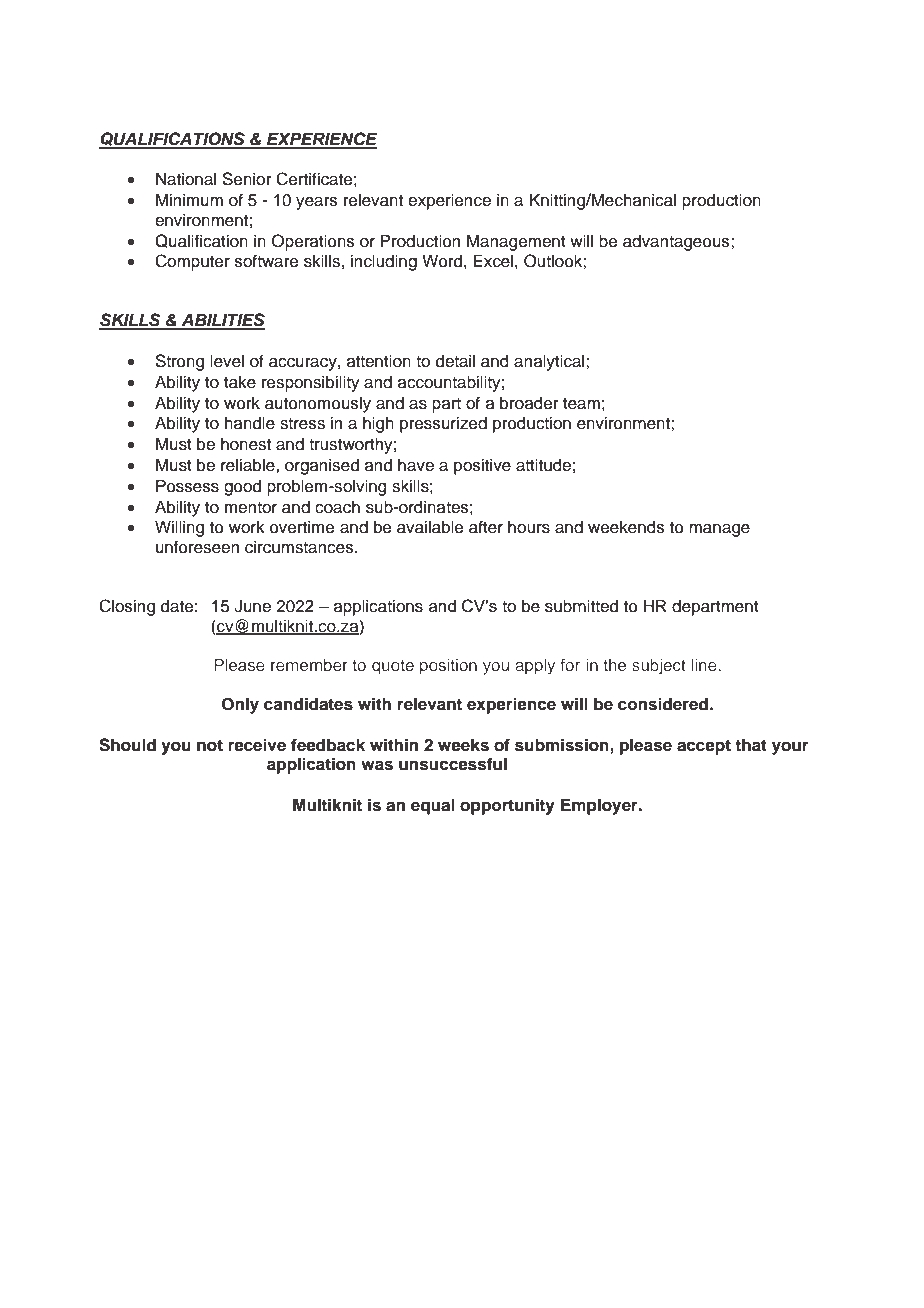  What do you see at coordinates (677, 243) in the page?
I see `advantageous` at bounding box center [677, 243].
